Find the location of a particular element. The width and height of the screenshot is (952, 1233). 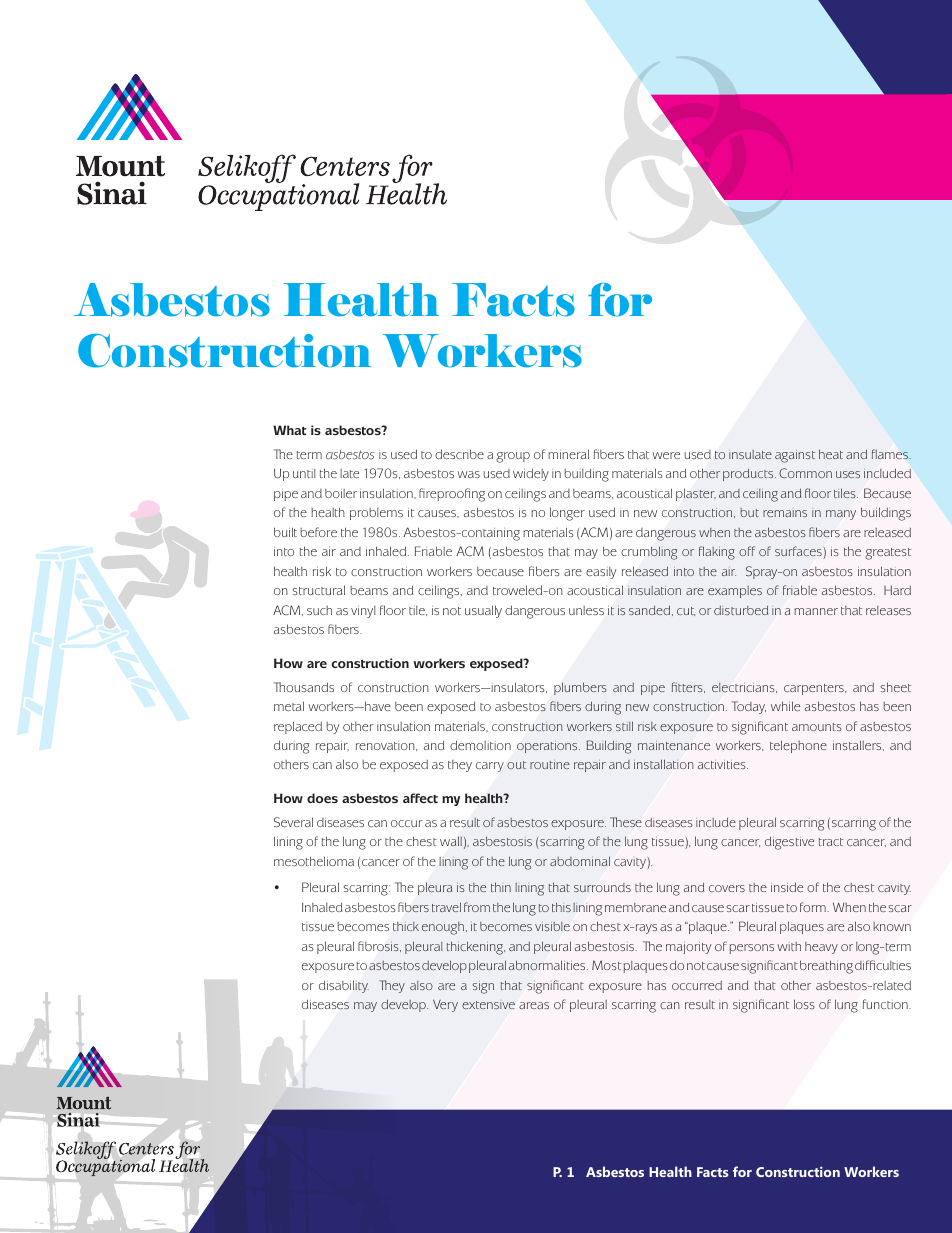

until is located at coordinates (304, 473).
